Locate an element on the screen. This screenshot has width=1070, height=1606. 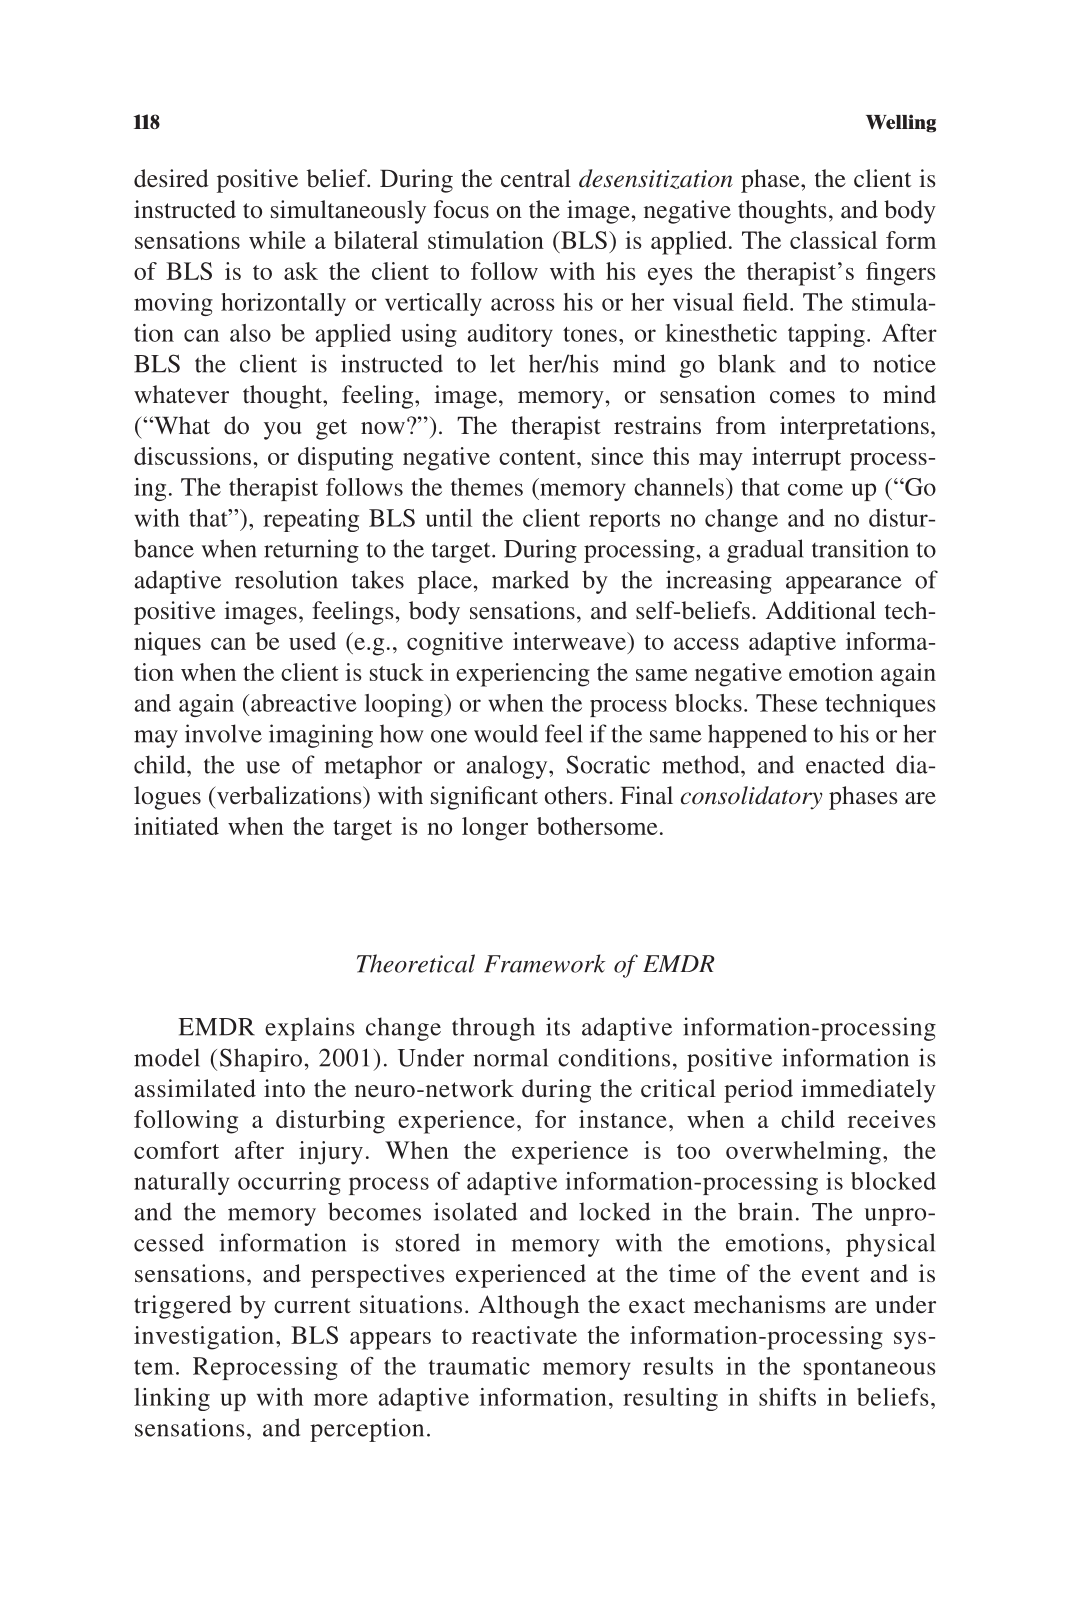
returning is located at coordinates (311, 551).
